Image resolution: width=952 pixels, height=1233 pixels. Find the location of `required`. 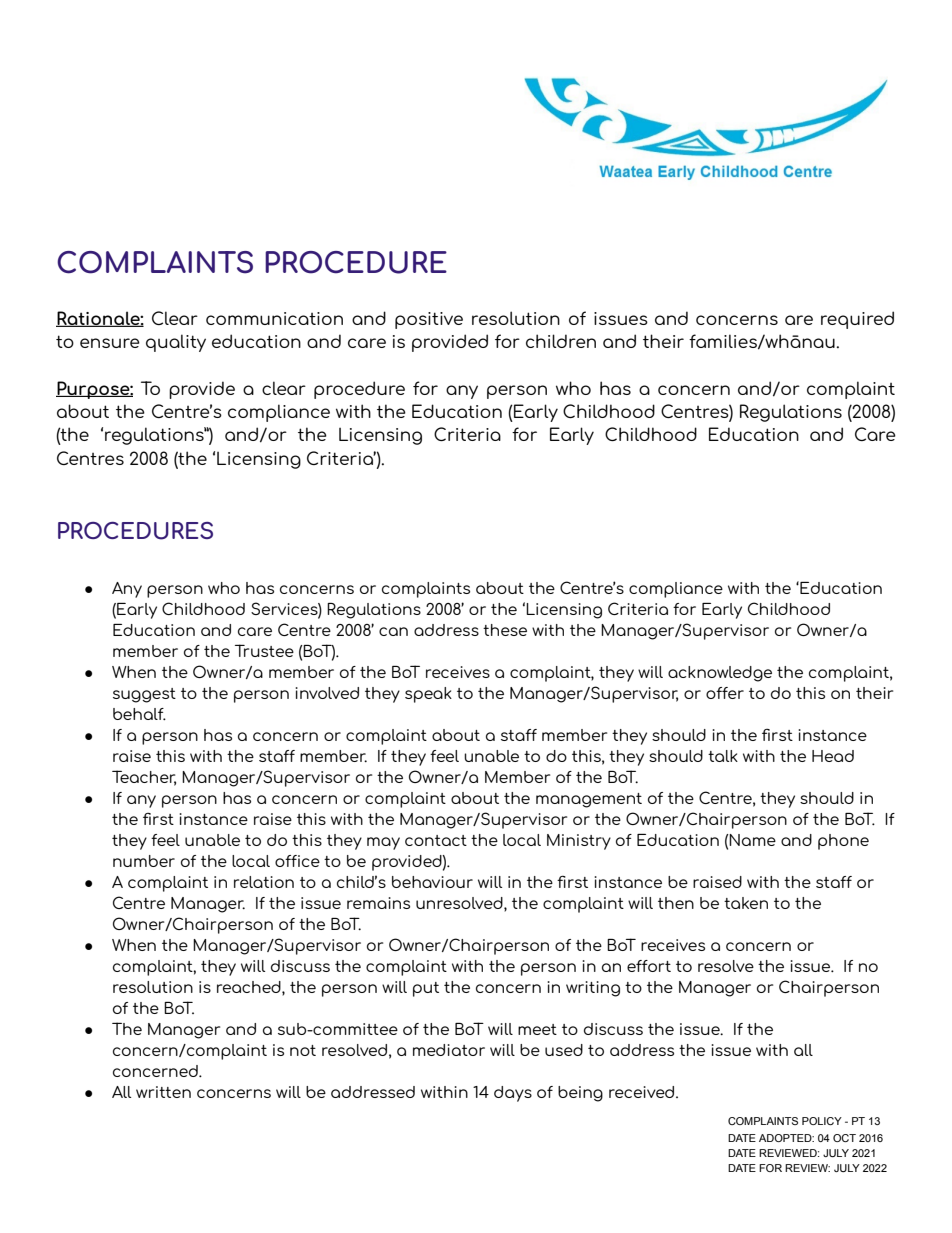

required is located at coordinates (857, 320).
